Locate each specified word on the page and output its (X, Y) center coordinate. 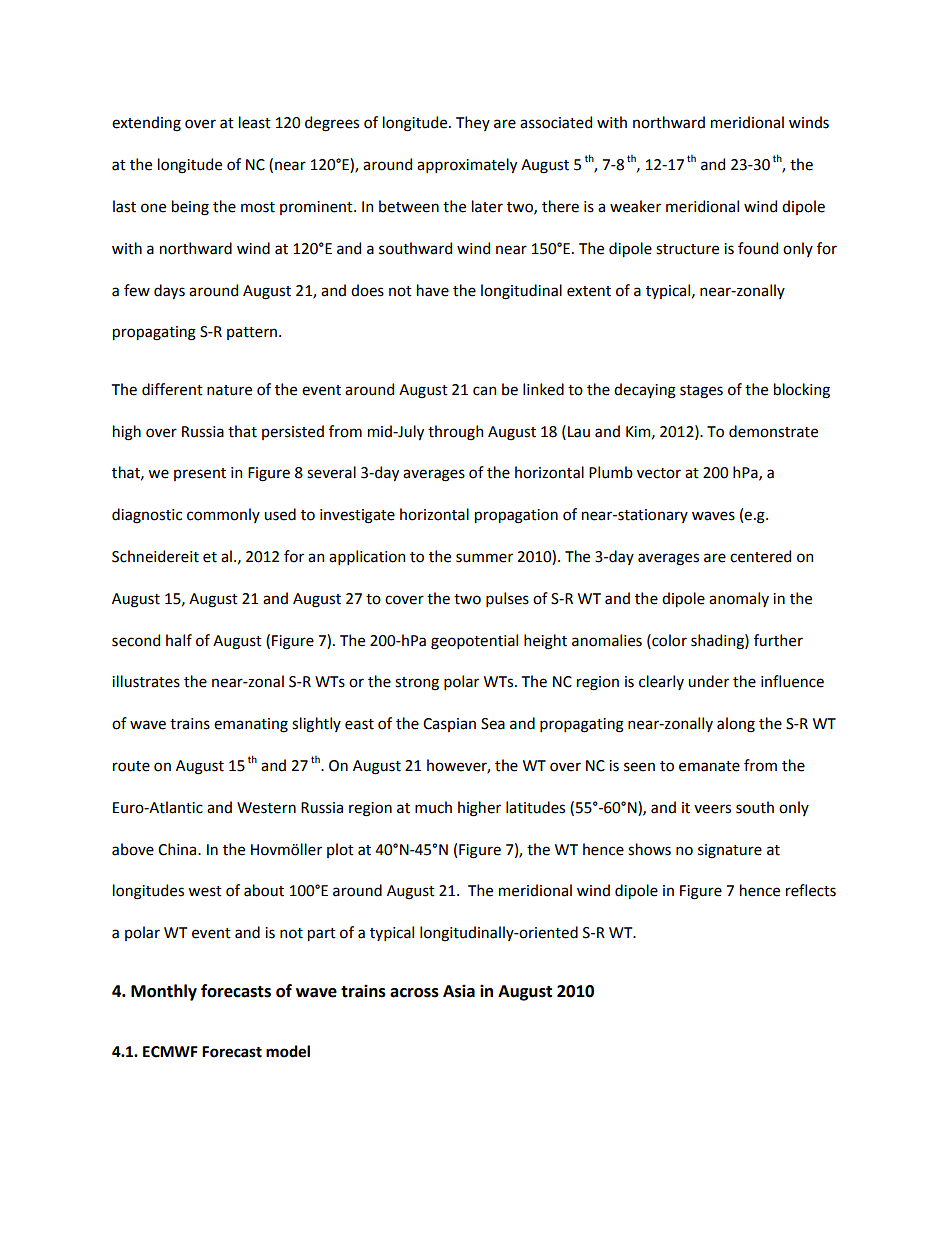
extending (146, 124)
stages (701, 392)
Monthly (164, 992)
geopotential (474, 642)
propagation (516, 516)
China (178, 849)
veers (712, 809)
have (433, 290)
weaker (635, 206)
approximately (467, 165)
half (179, 640)
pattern (253, 333)
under (708, 681)
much (433, 807)
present (200, 474)
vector (659, 473)
